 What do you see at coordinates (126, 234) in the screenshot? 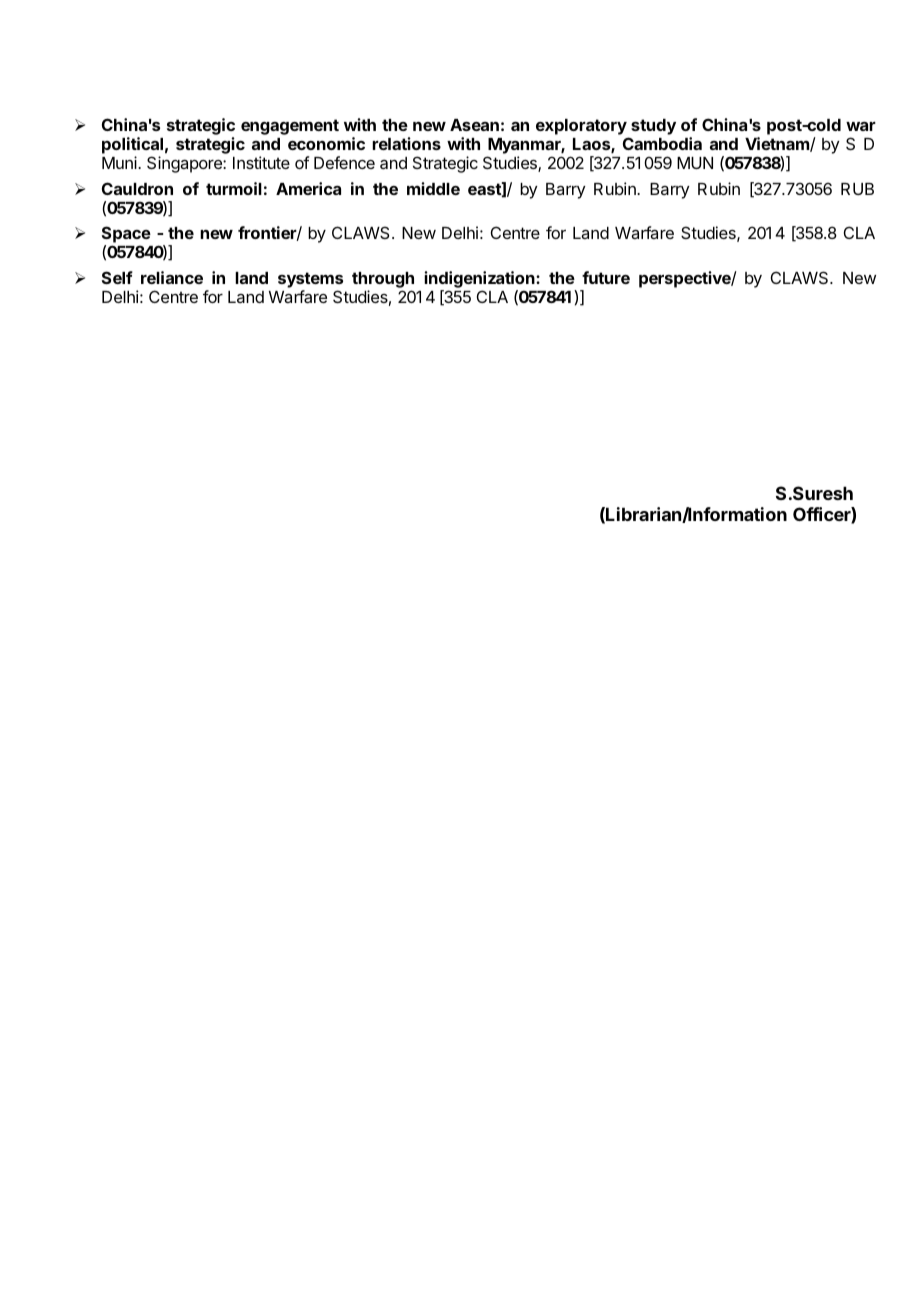
I see `Space` at bounding box center [126, 234].
